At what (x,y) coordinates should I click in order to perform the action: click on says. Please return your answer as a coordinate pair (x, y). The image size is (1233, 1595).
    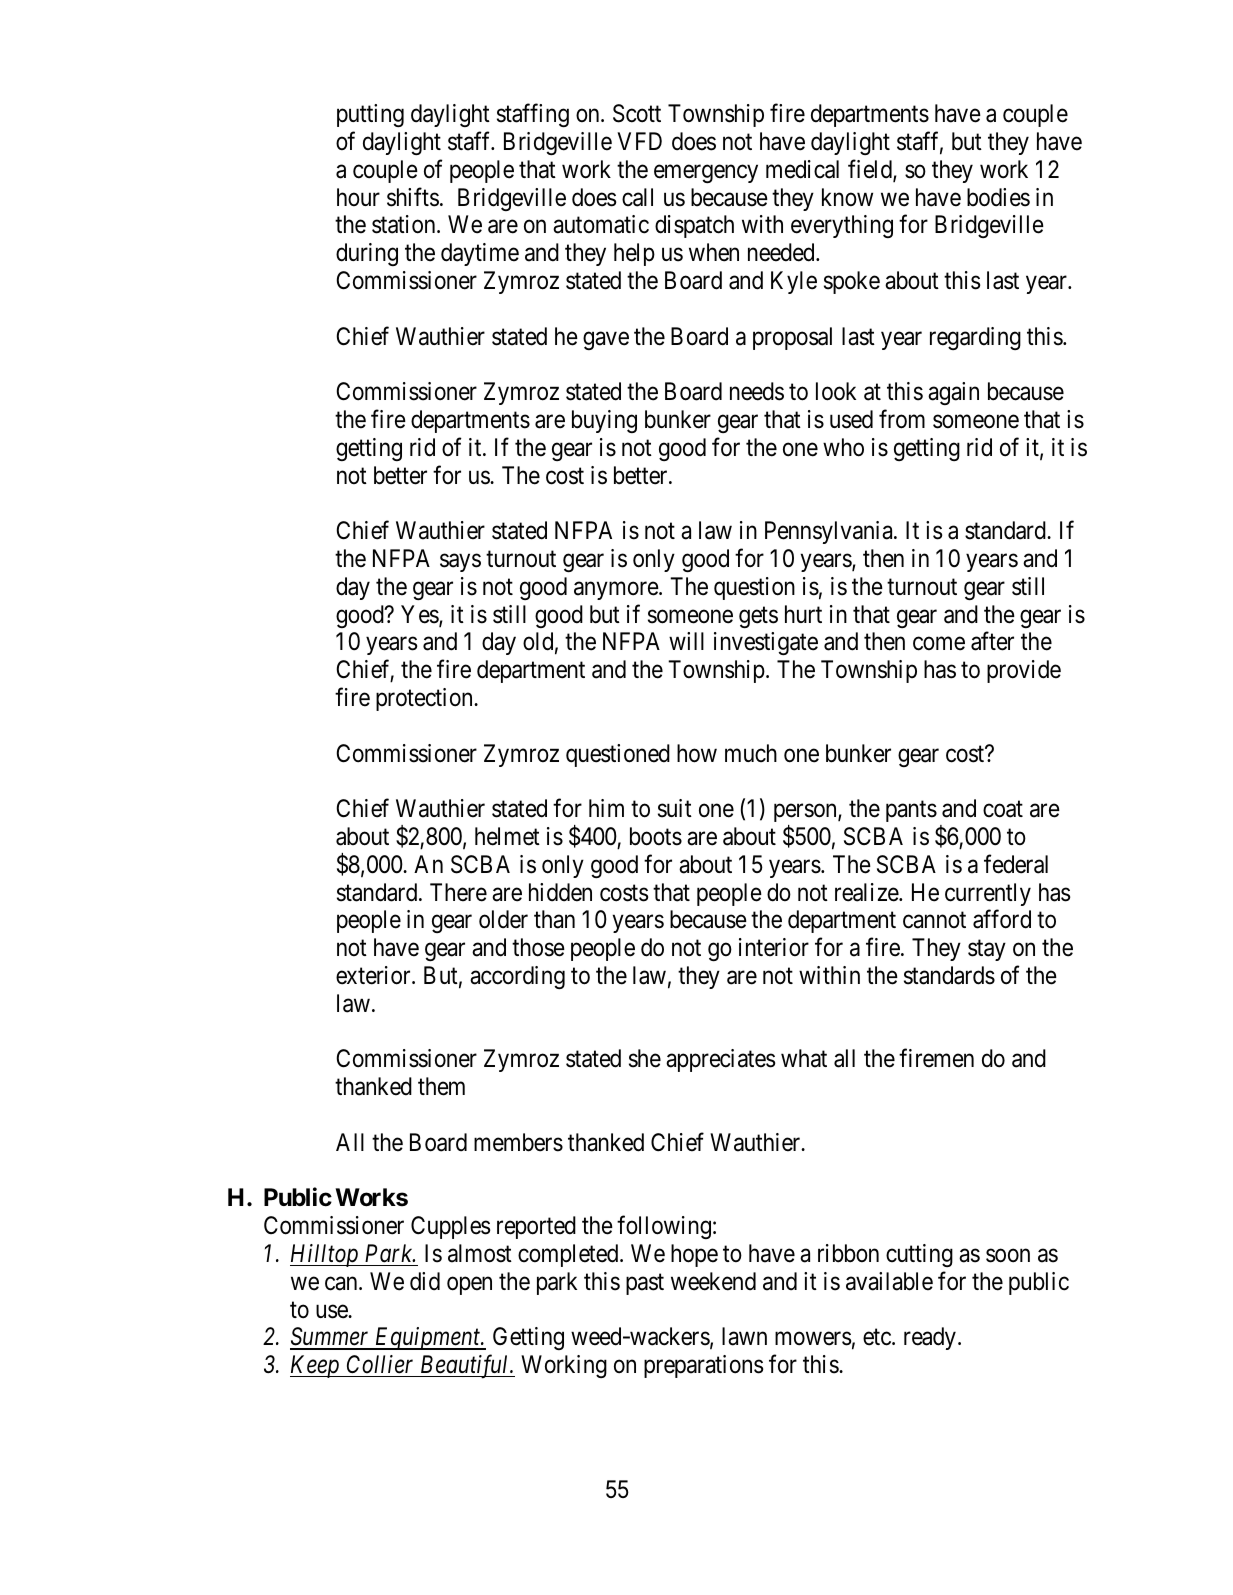
    Looking at the image, I should click on (460, 563).
